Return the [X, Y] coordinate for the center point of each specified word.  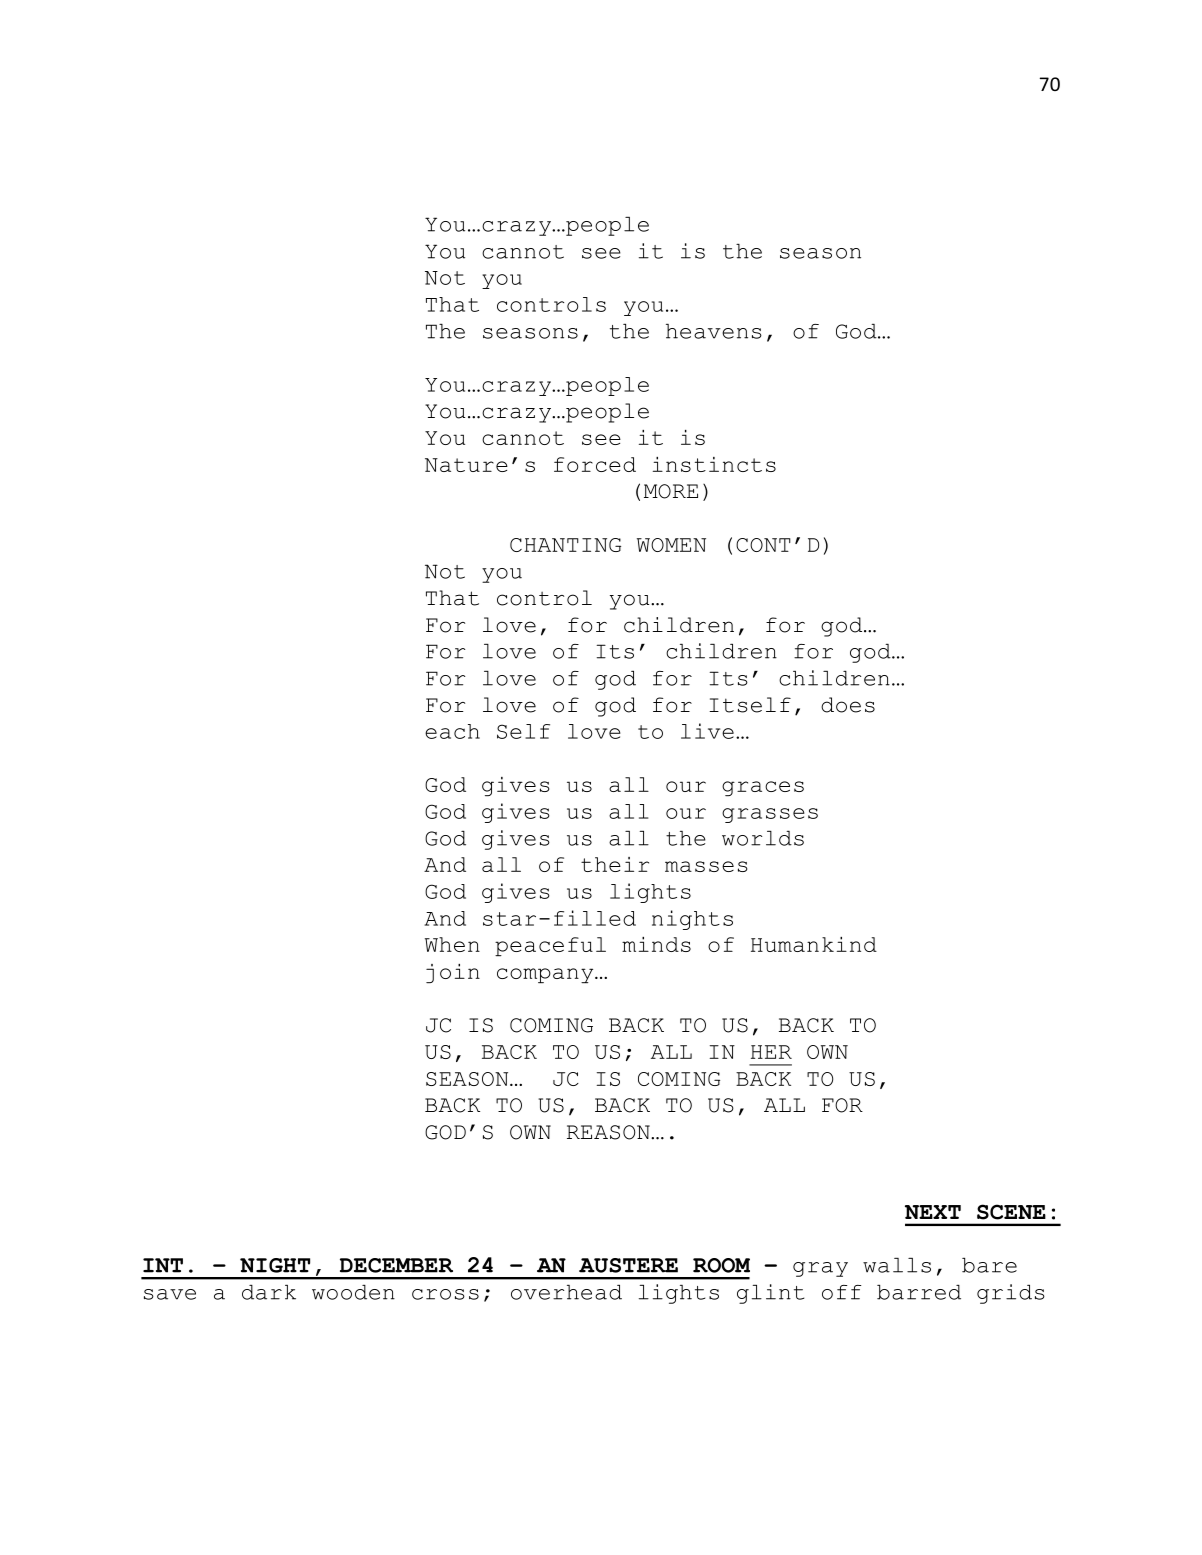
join [453, 973]
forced [595, 464]
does [848, 705]
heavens [714, 331]
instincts [714, 464]
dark [269, 1292]
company [546, 975]
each [452, 731]
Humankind [814, 944]
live [707, 731]
